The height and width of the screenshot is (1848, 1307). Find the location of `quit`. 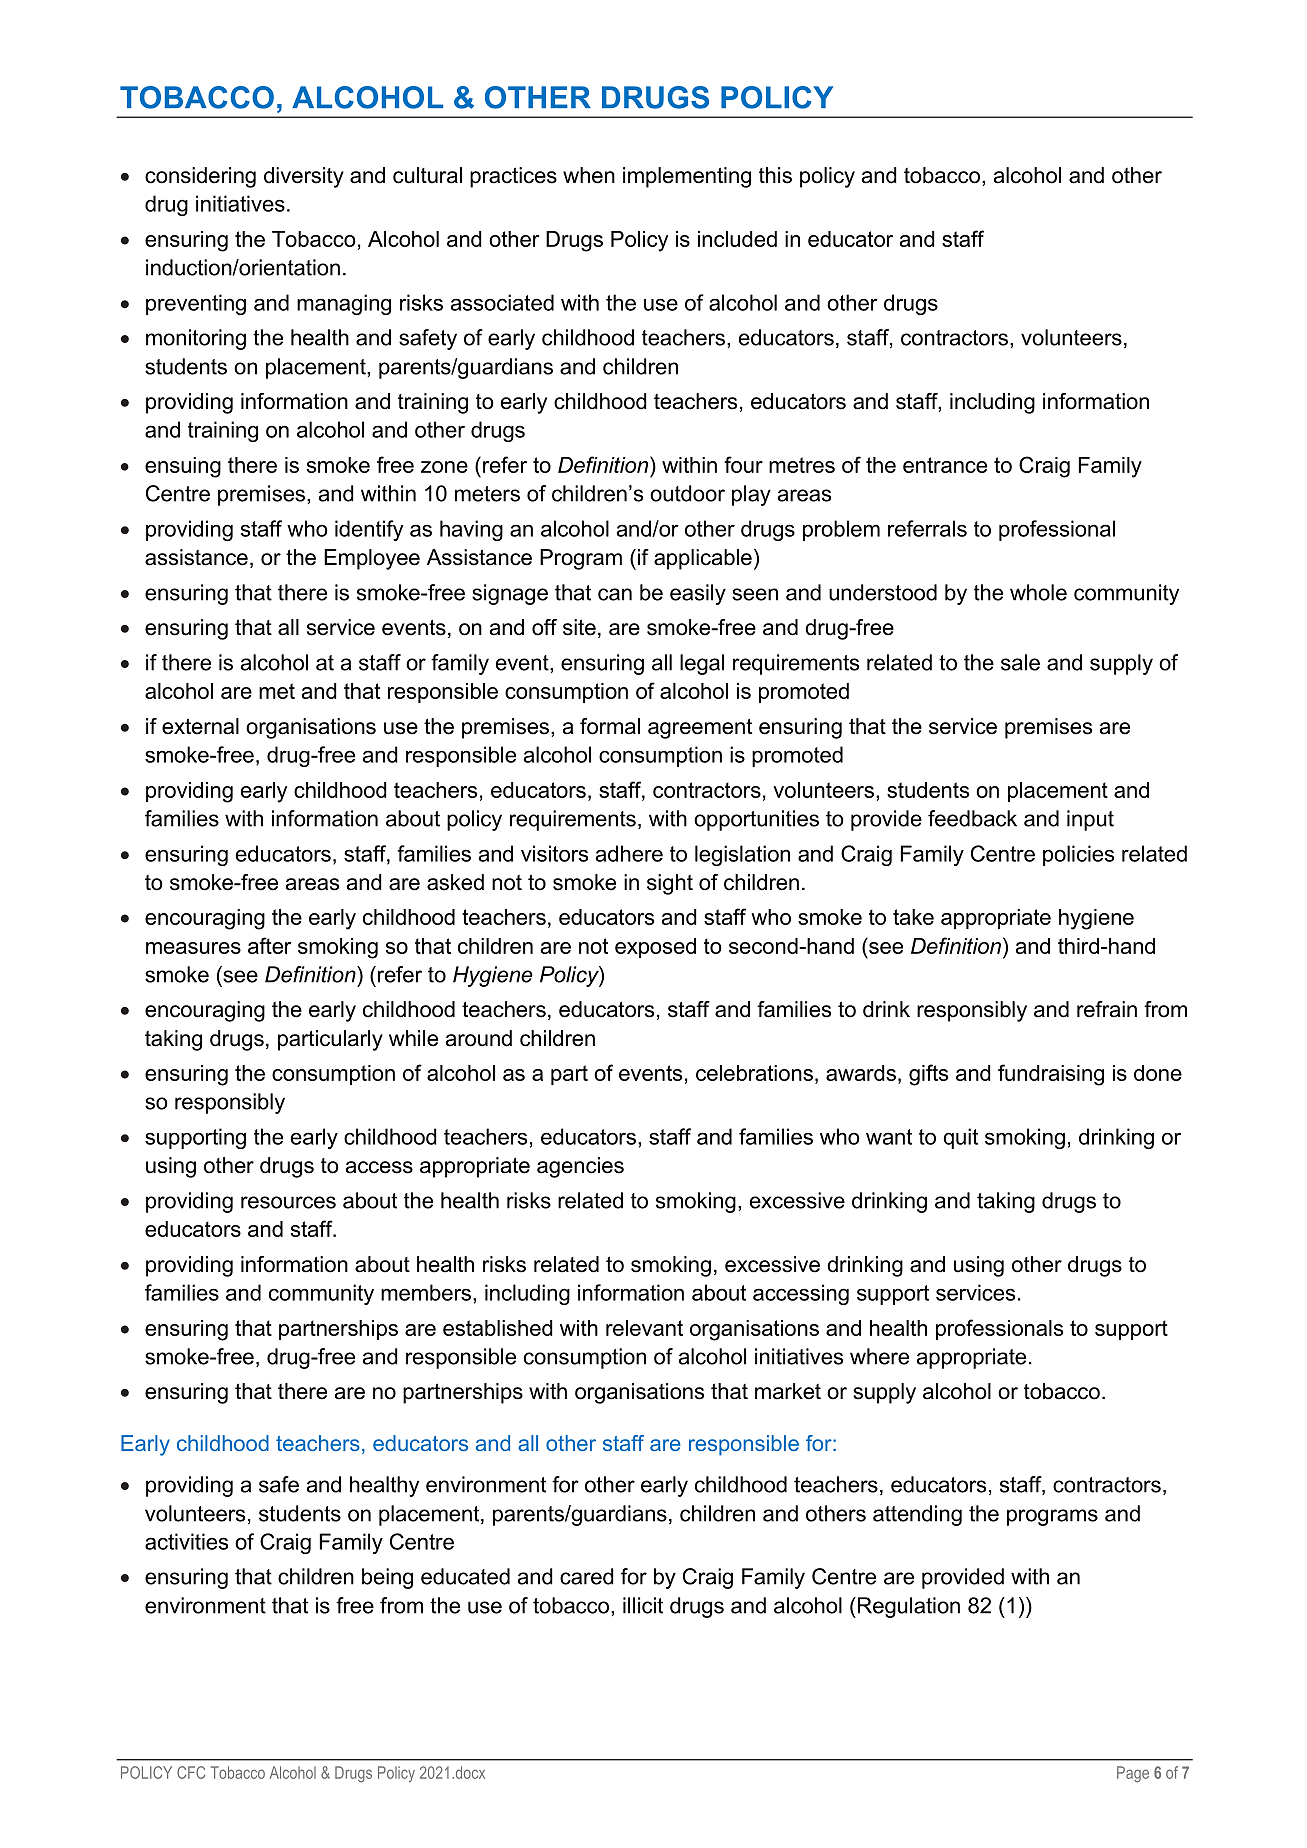

quit is located at coordinates (960, 1138).
